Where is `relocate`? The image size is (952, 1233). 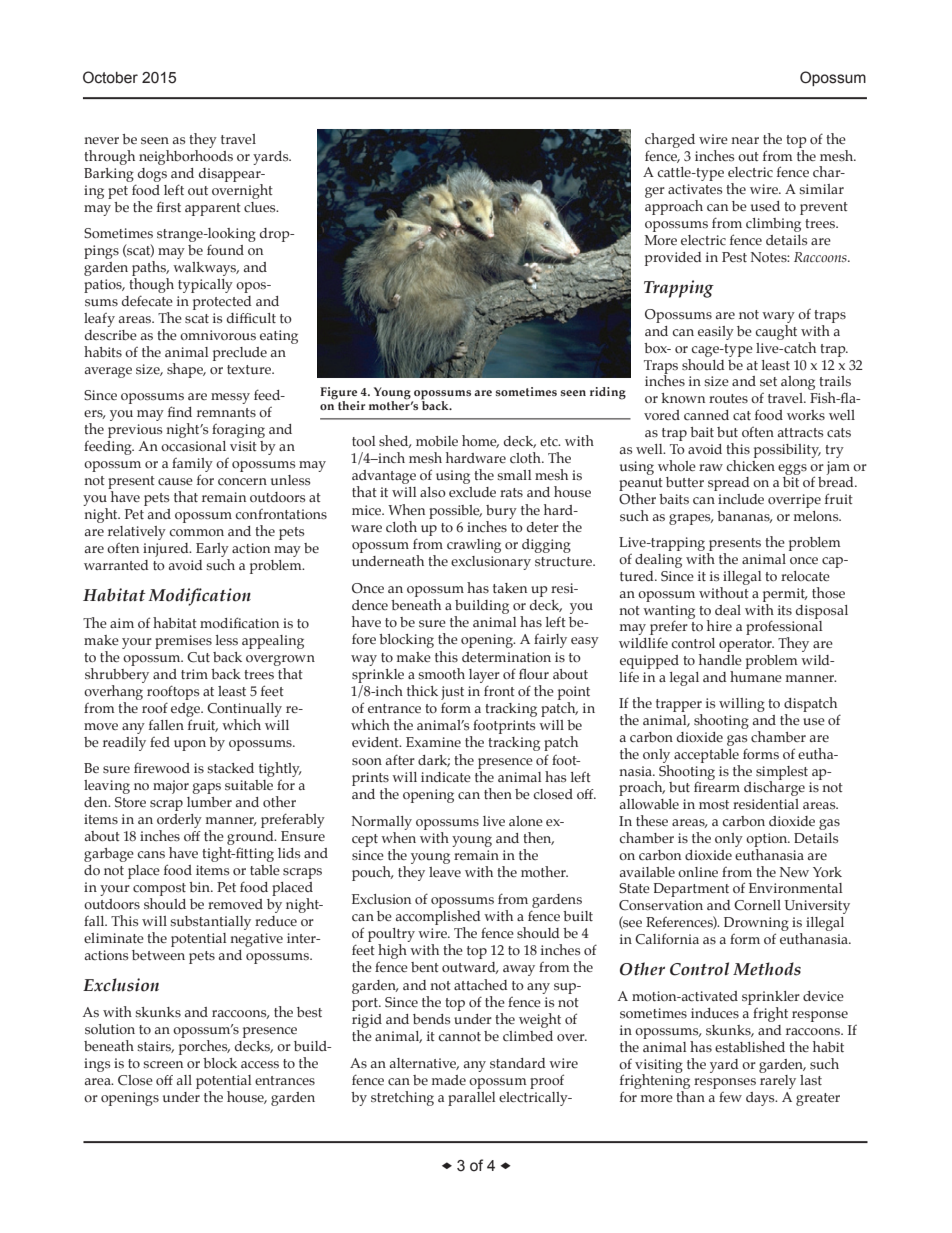 relocate is located at coordinates (805, 576).
